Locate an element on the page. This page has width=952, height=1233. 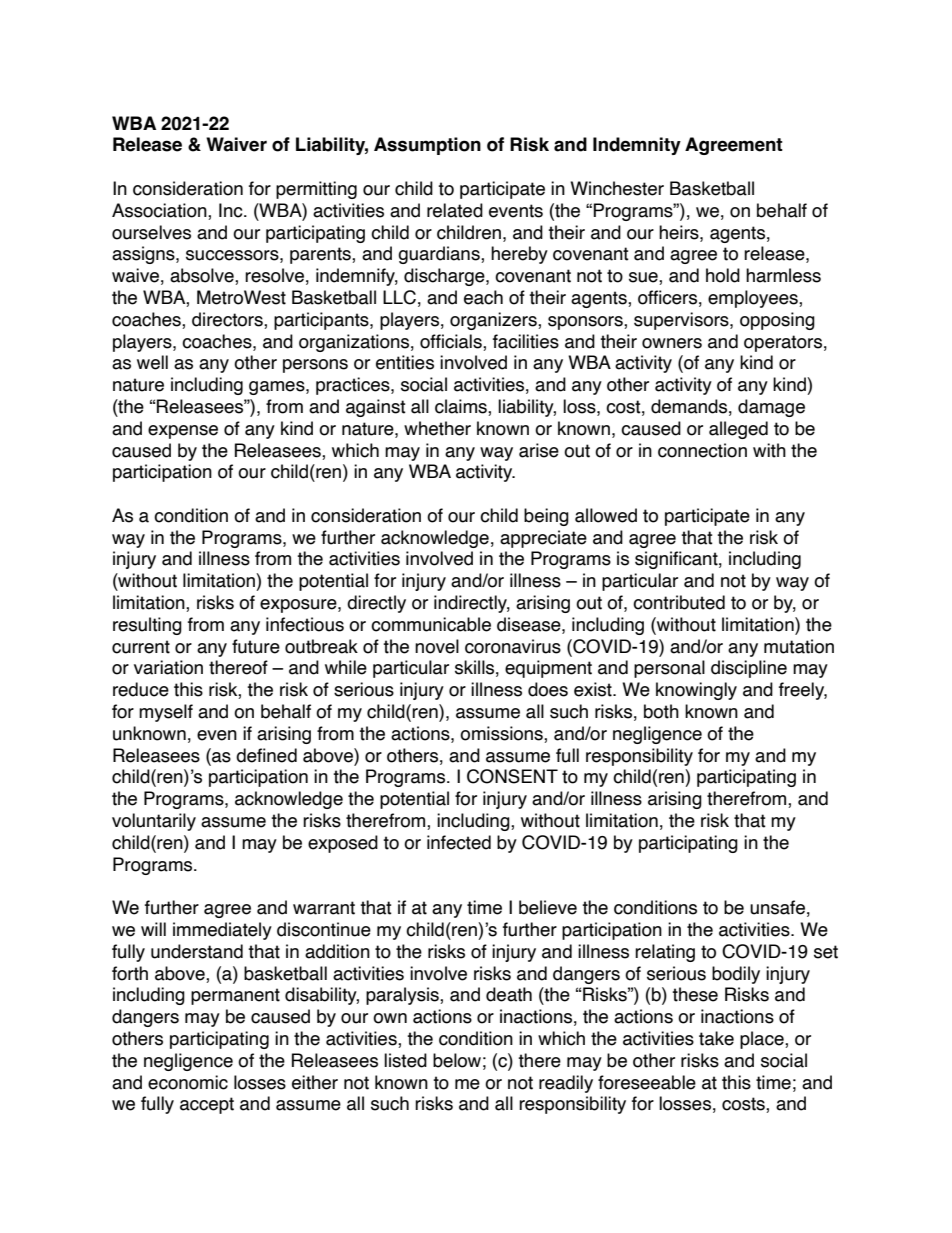
damage is located at coordinates (771, 408).
